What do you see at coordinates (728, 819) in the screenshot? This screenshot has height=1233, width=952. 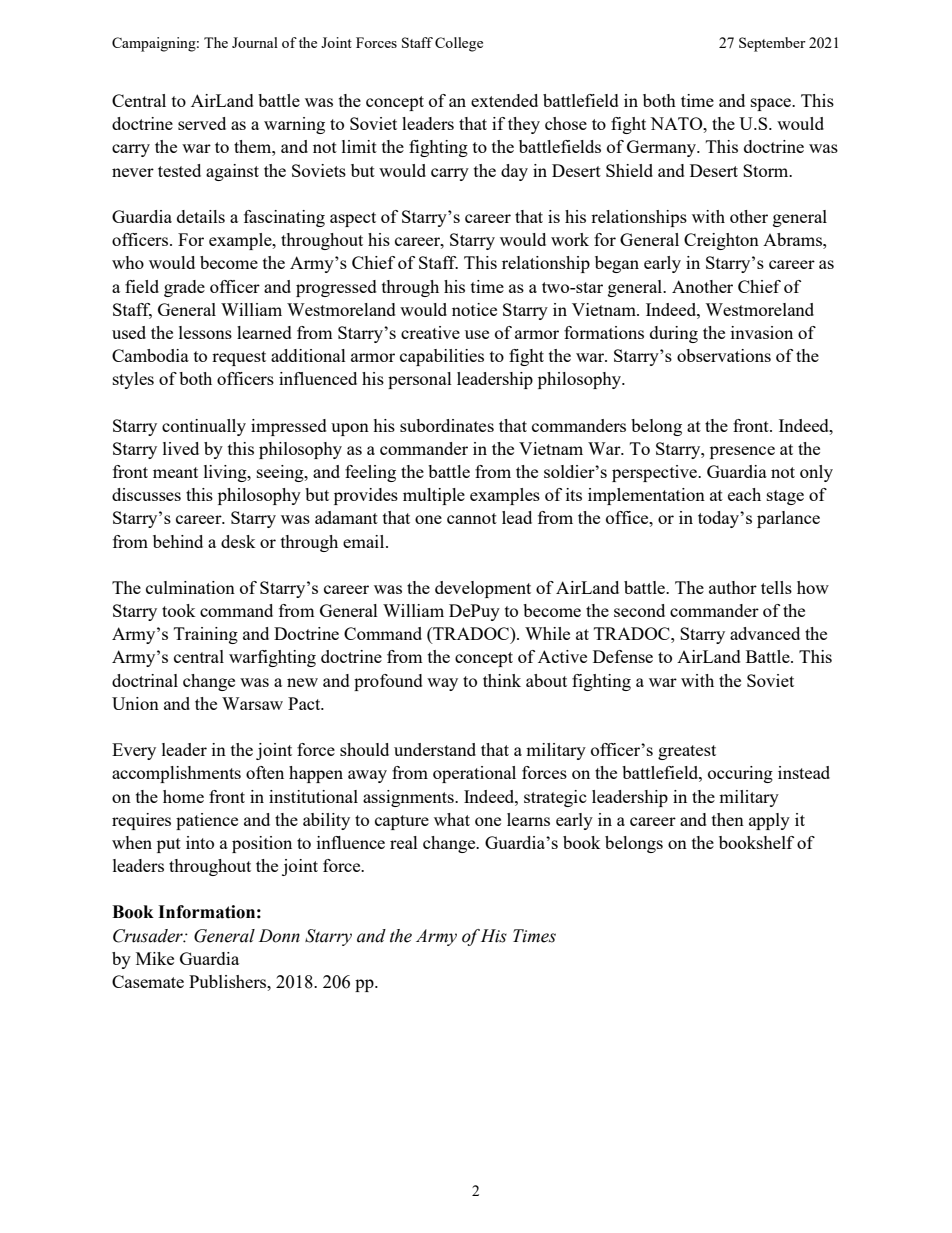 I see `then` at bounding box center [728, 819].
